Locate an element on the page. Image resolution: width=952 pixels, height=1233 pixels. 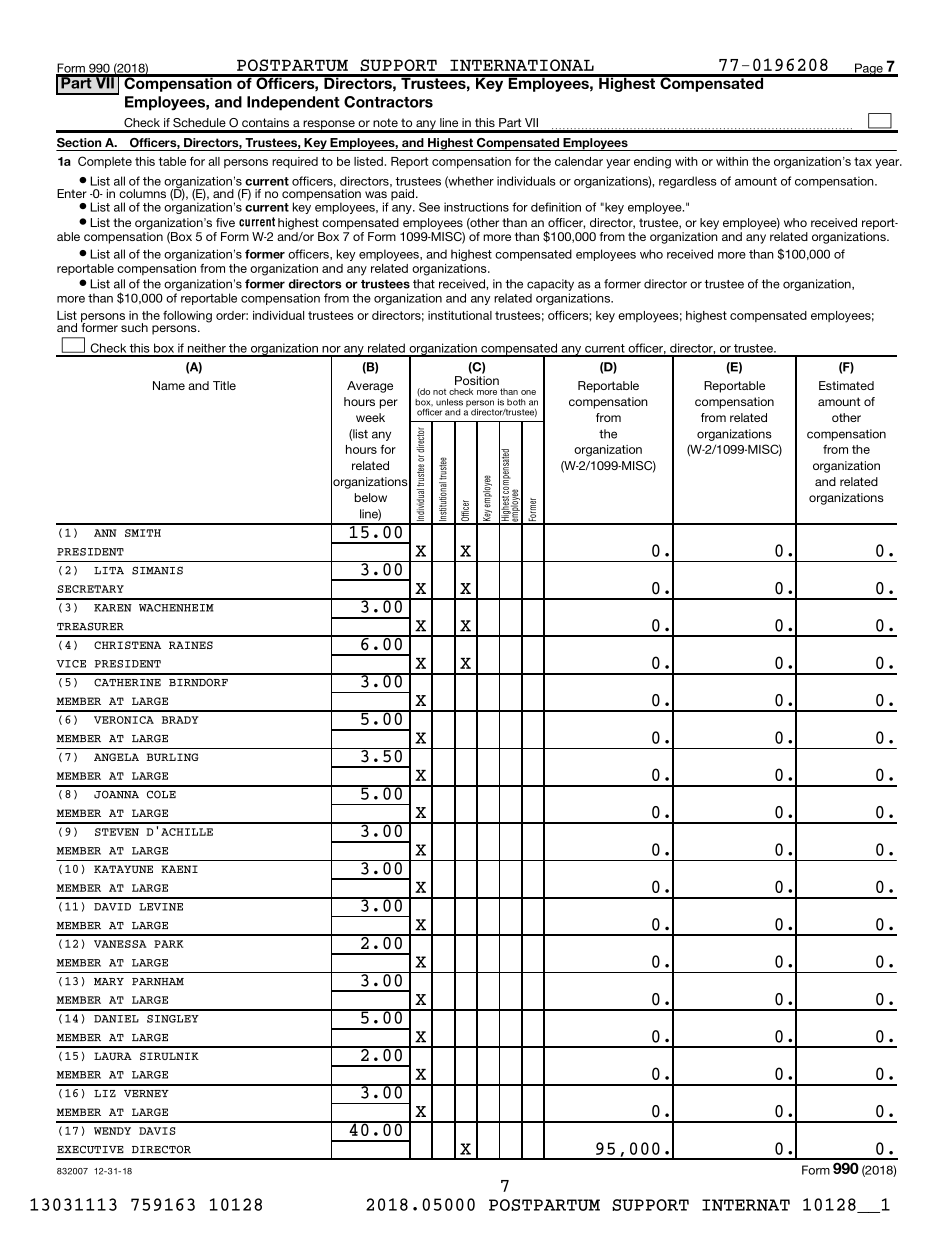
Complete is located at coordinates (105, 162).
